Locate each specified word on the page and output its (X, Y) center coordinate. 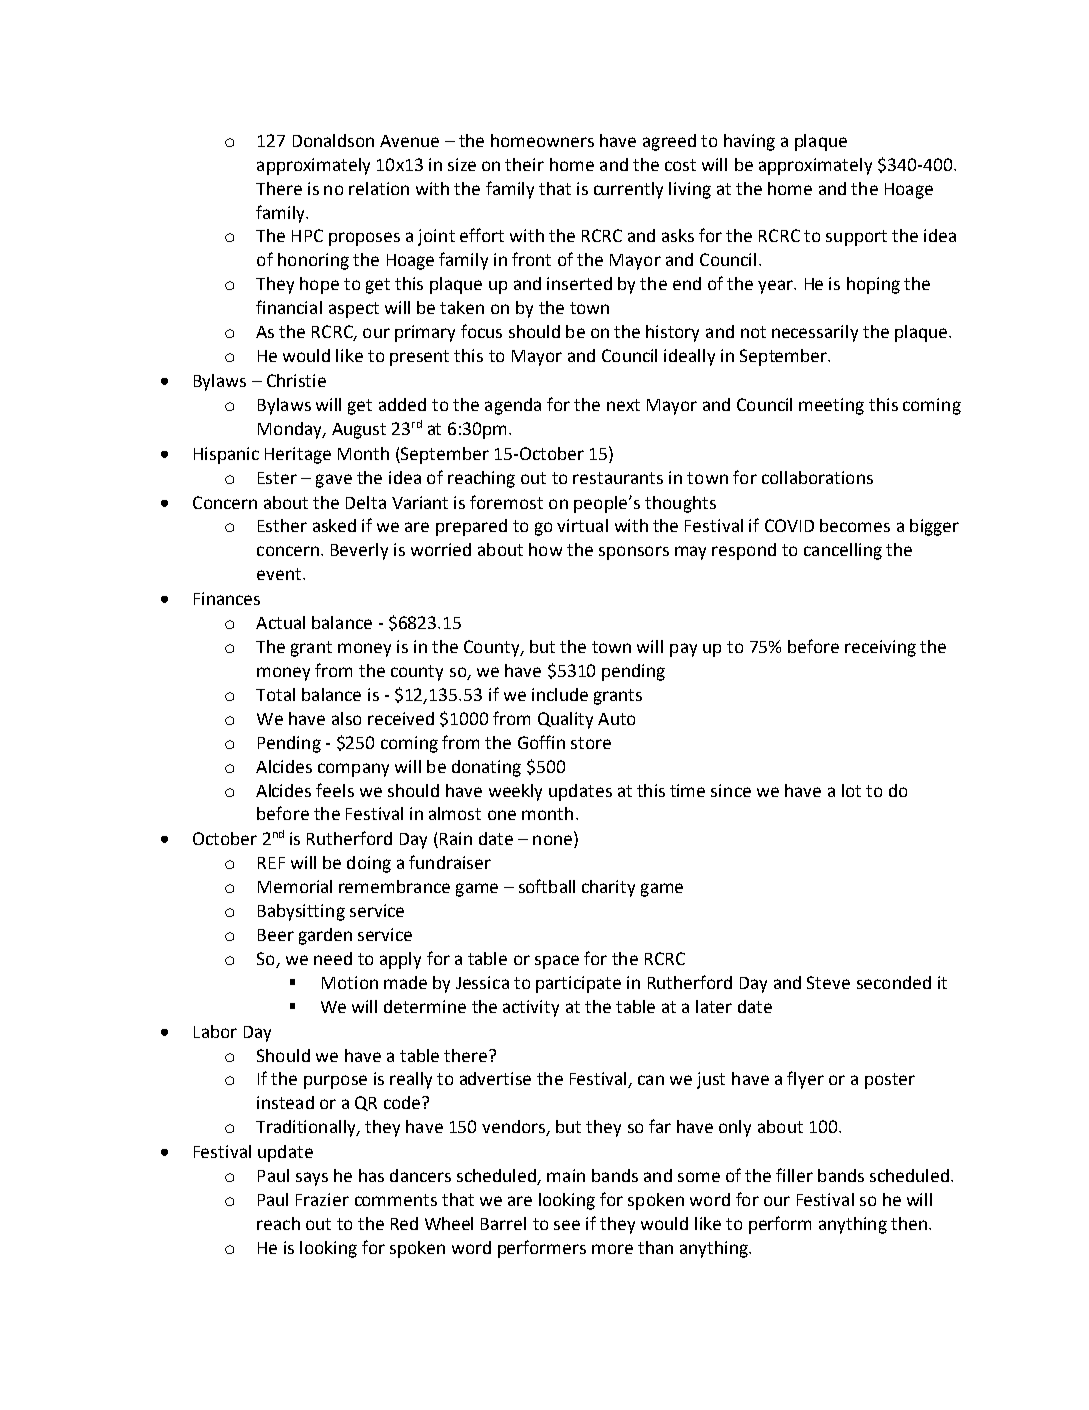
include (560, 694)
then (909, 1223)
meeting (831, 406)
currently (628, 190)
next (623, 405)
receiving (880, 648)
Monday (291, 430)
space (557, 962)
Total (275, 694)
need (333, 958)
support (856, 238)
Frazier (322, 1199)
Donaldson (333, 140)
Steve (828, 982)
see (567, 1225)
